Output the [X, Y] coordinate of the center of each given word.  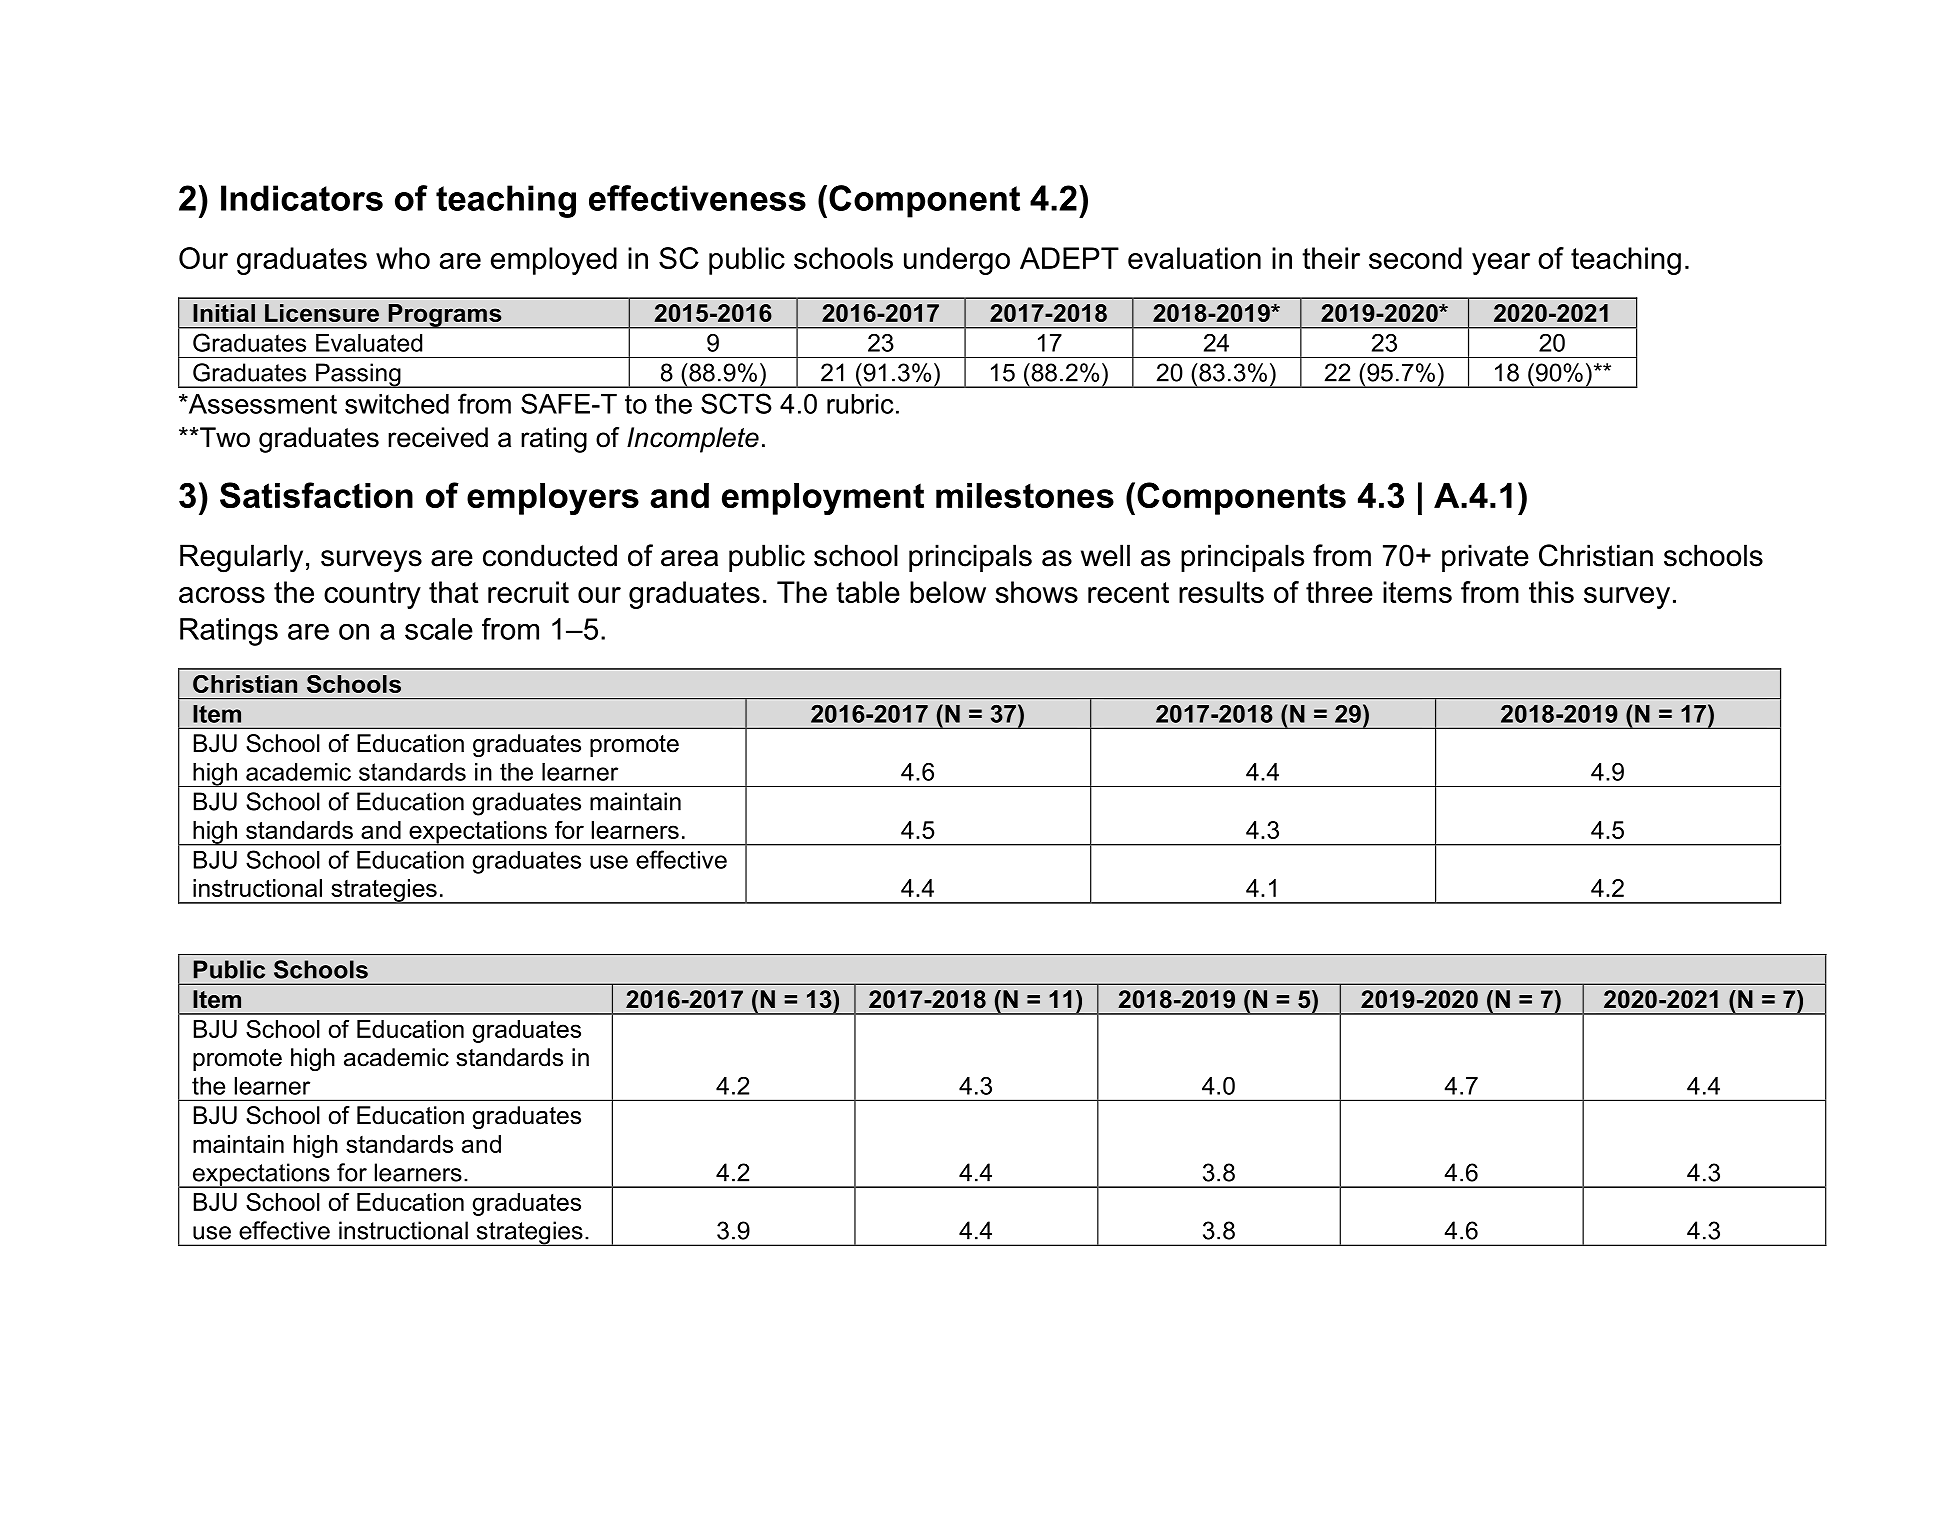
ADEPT [1069, 258]
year [1501, 264]
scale [439, 629]
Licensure [322, 313]
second [1415, 258]
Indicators [302, 198]
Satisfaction [316, 495]
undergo [957, 261]
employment [823, 499]
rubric [860, 404]
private [1485, 558]
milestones [1025, 495]
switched [397, 404]
